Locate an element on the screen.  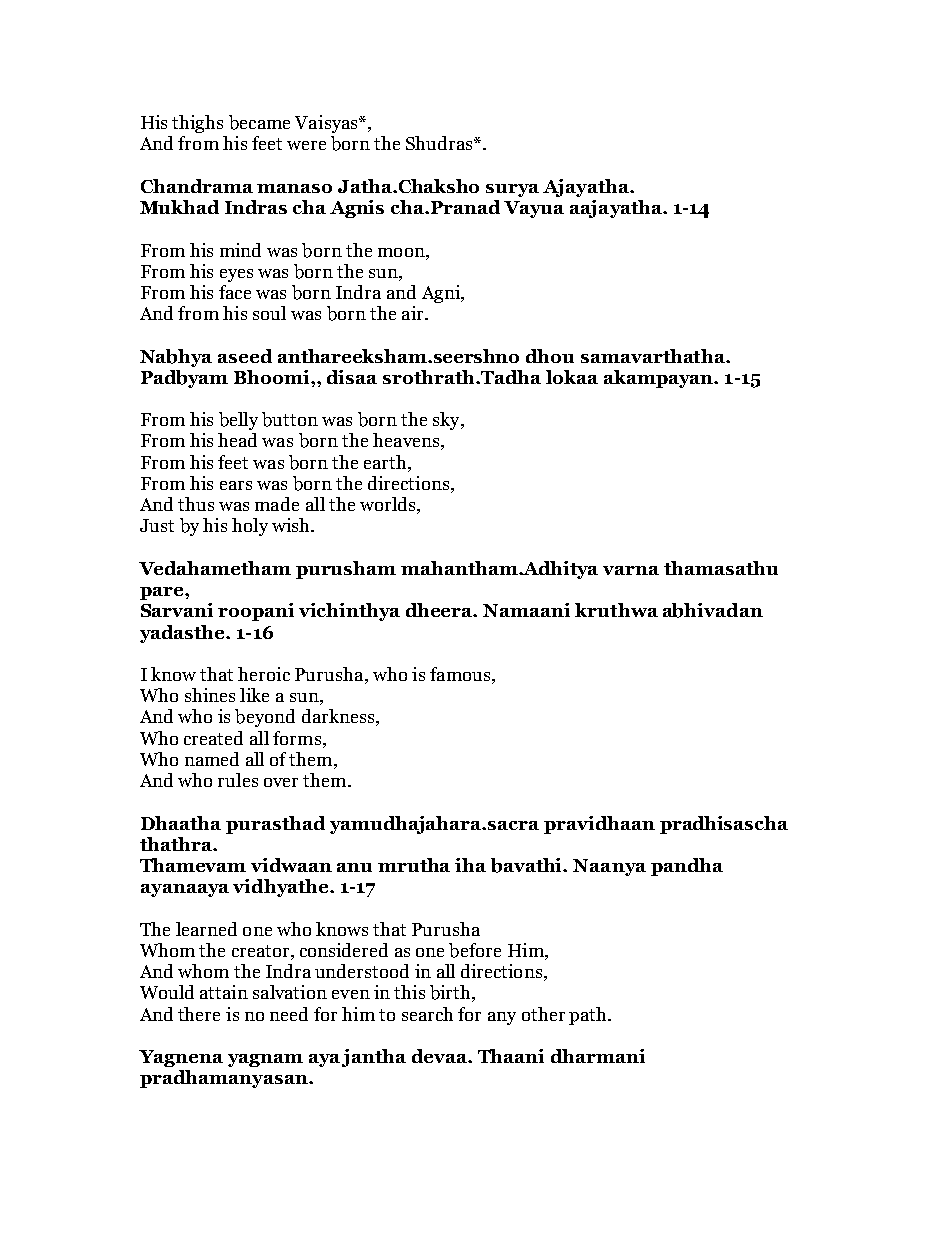
belly is located at coordinates (238, 421).
